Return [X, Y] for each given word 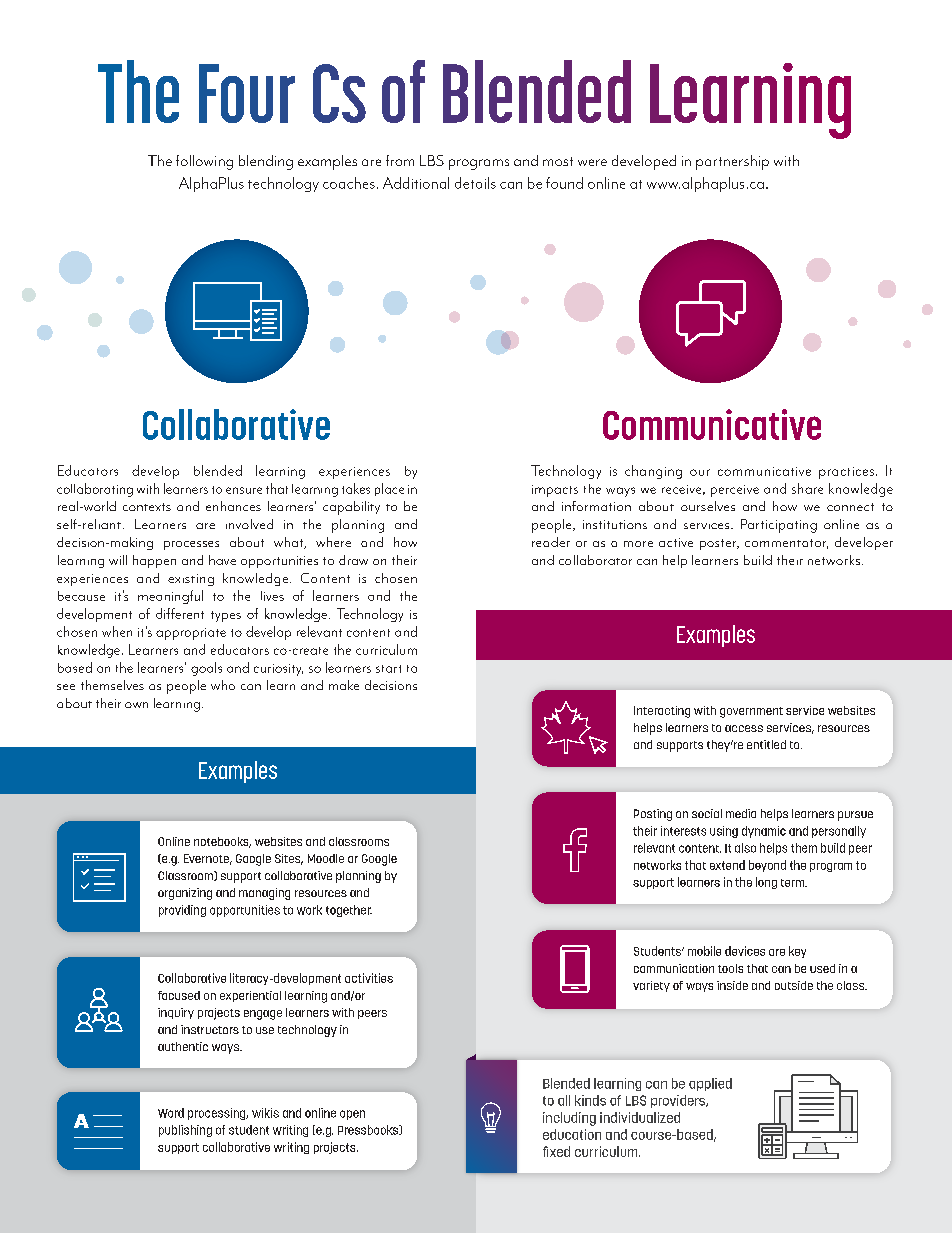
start [388, 669]
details [475, 183]
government [751, 712]
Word [171, 1113]
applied [710, 1084]
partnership [732, 162]
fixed [556, 1151]
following [204, 162]
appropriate [191, 634]
